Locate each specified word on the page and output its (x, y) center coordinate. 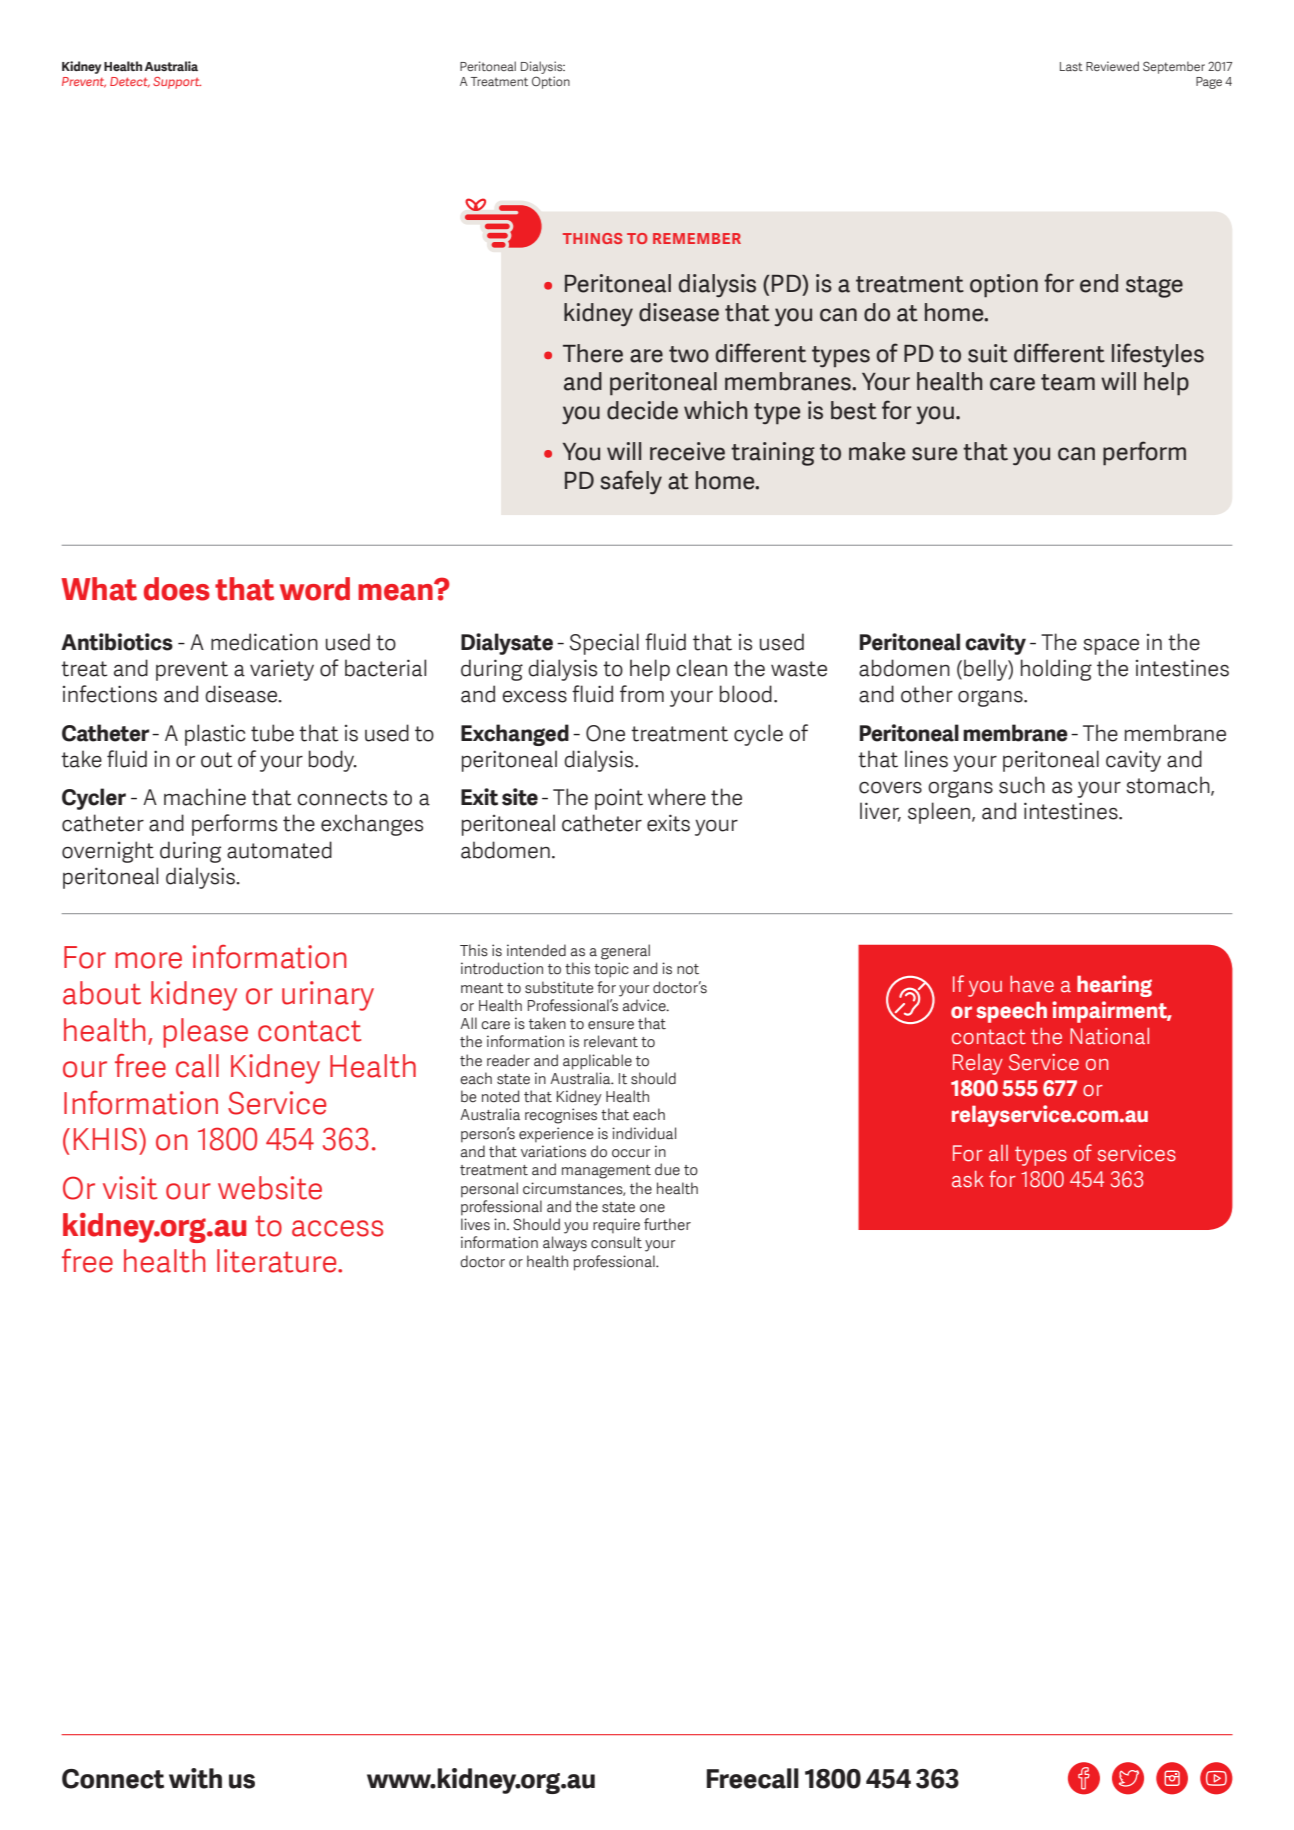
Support (177, 83)
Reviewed (1112, 66)
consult (616, 1242)
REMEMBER (697, 238)
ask (968, 1179)
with (195, 1778)
